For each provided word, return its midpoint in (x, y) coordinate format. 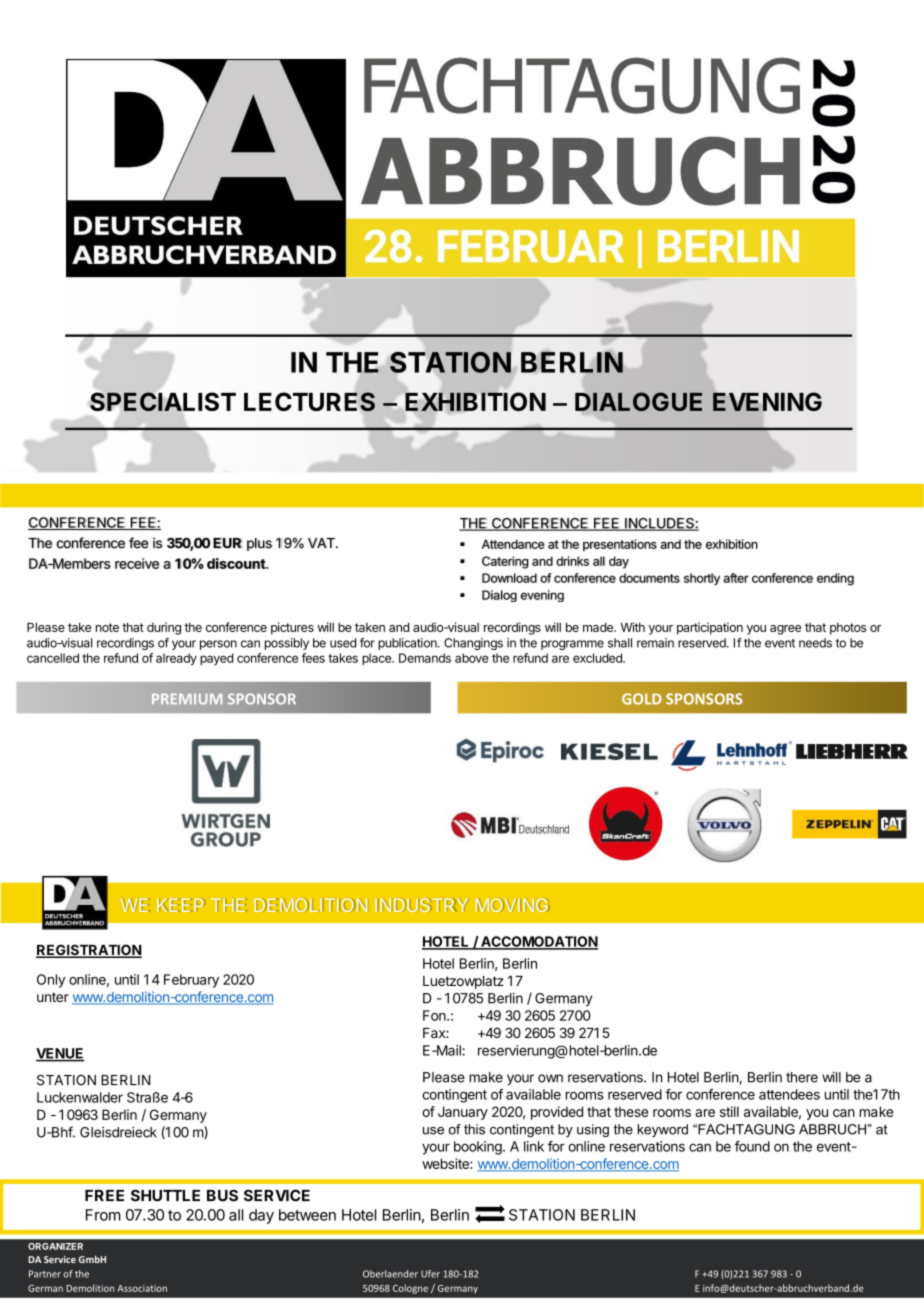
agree (785, 630)
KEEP (181, 905)
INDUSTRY (421, 905)
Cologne (410, 1289)
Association (142, 1288)
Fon (435, 1015)
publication (408, 644)
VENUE (60, 1054)
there (802, 1077)
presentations (620, 545)
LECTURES (309, 402)
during (164, 628)
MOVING (512, 905)
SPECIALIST (163, 402)
